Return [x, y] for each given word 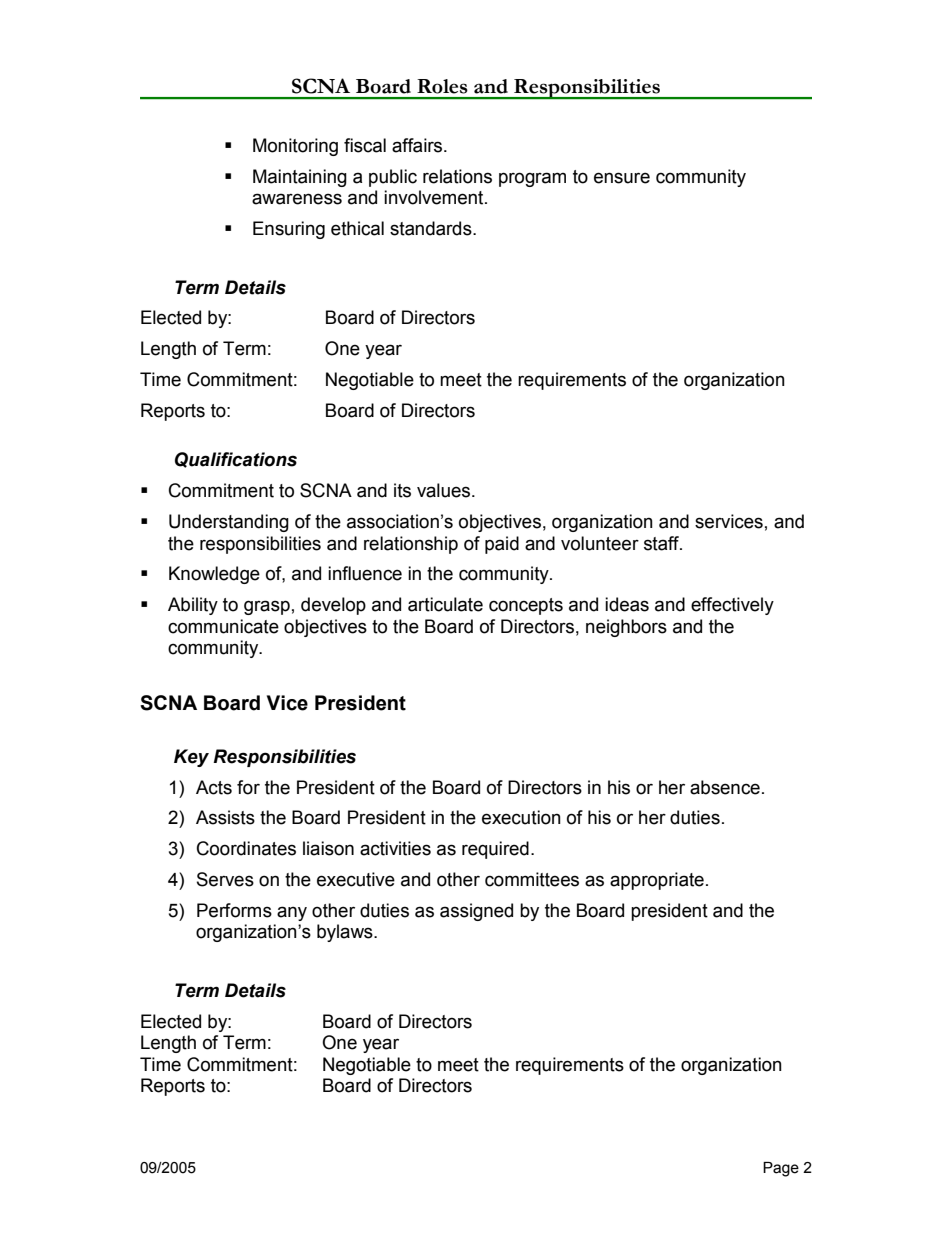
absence [725, 787]
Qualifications [236, 460]
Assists [225, 817]
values [445, 490]
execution [521, 817]
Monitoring [295, 147]
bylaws [346, 933]
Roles [442, 86]
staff [663, 543]
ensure [622, 178]
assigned [476, 912]
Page [781, 1169]
